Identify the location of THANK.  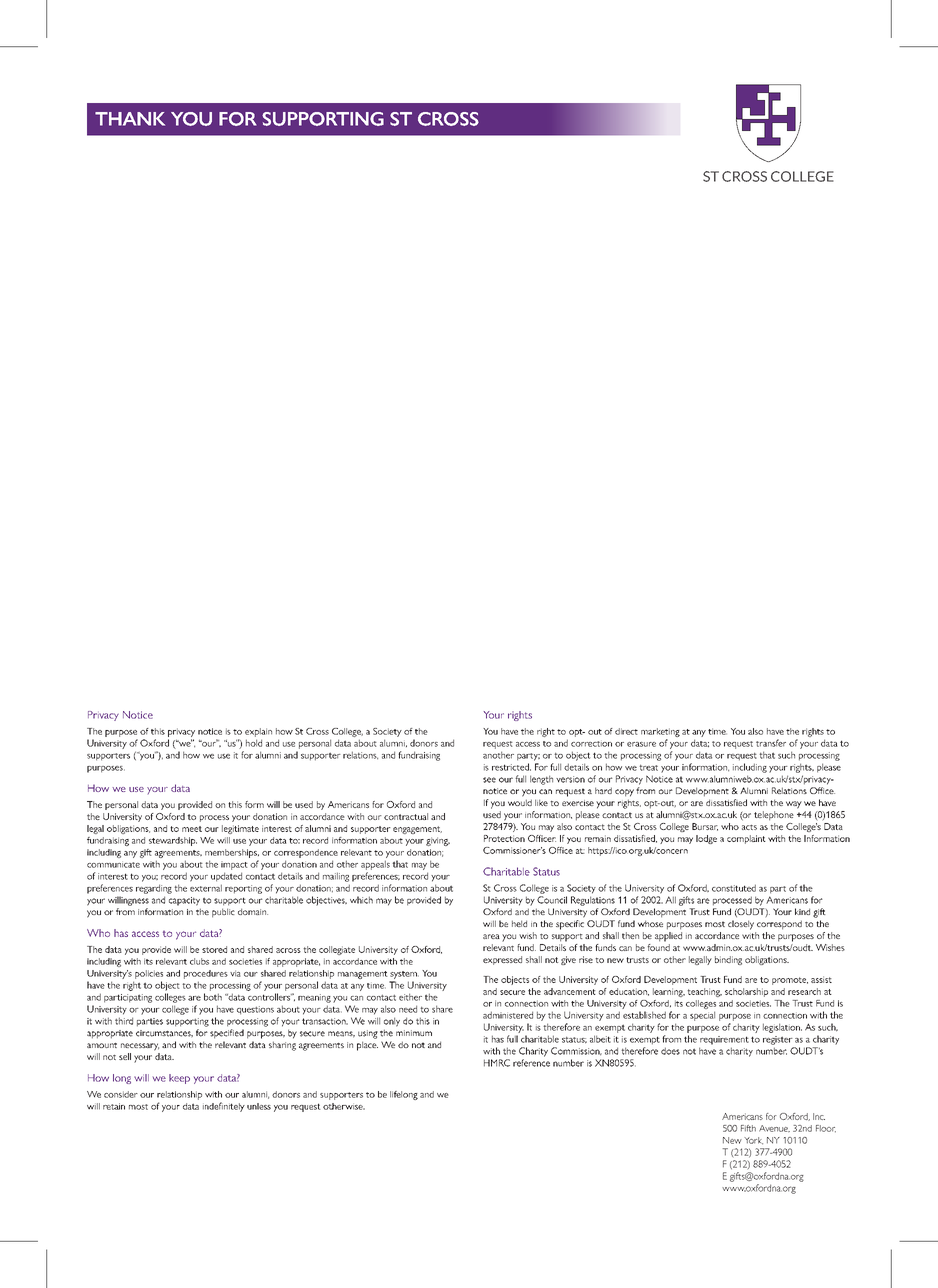
(130, 119).
